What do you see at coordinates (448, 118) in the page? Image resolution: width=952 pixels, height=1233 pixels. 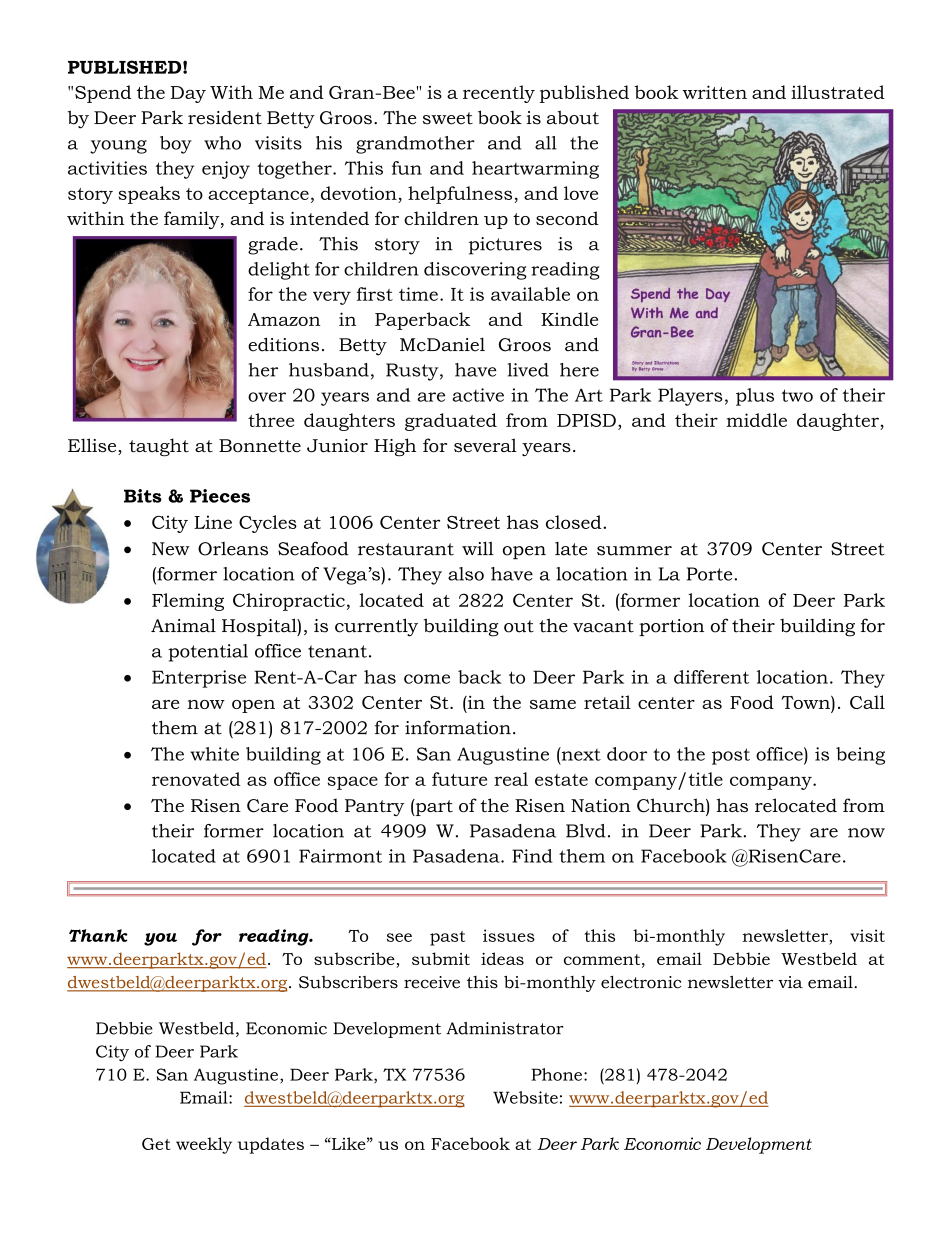 I see `sweet` at bounding box center [448, 118].
